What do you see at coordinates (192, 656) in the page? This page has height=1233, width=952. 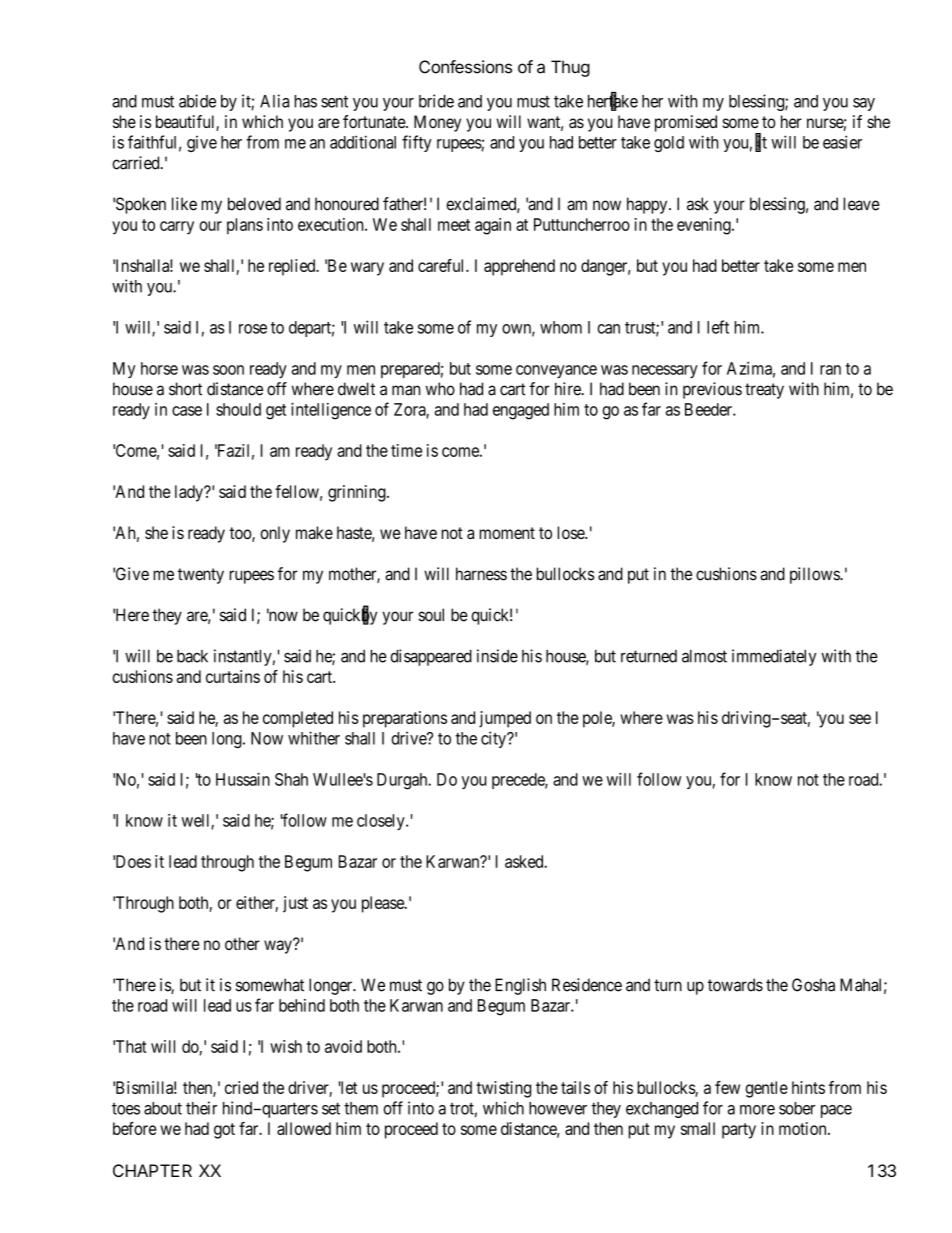 I see `back` at bounding box center [192, 656].
